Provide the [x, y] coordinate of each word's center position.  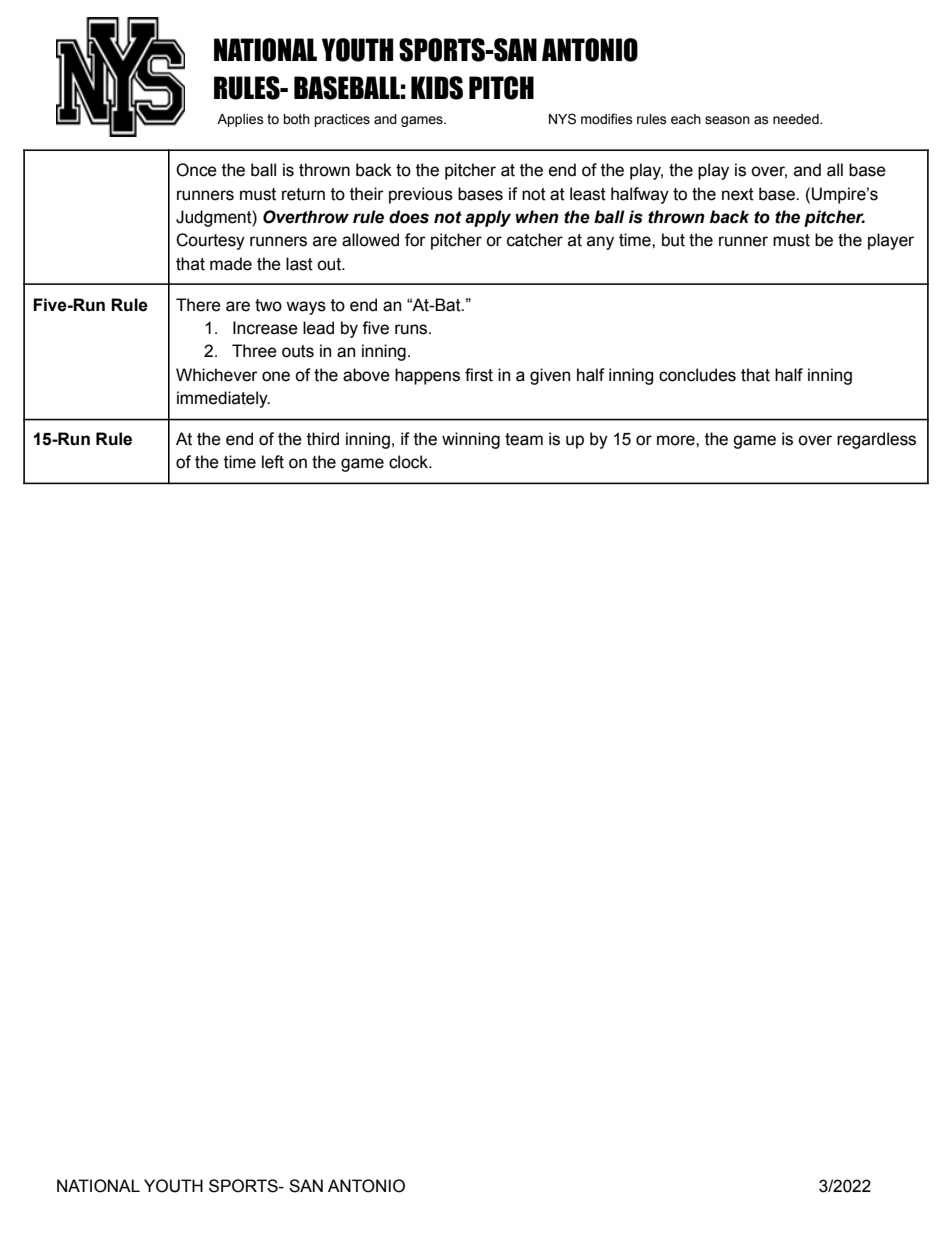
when [537, 217]
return [303, 194]
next [738, 194]
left [273, 462]
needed [797, 119]
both [296, 119]
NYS [562, 119]
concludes [697, 375]
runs [412, 329]
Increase [265, 328]
